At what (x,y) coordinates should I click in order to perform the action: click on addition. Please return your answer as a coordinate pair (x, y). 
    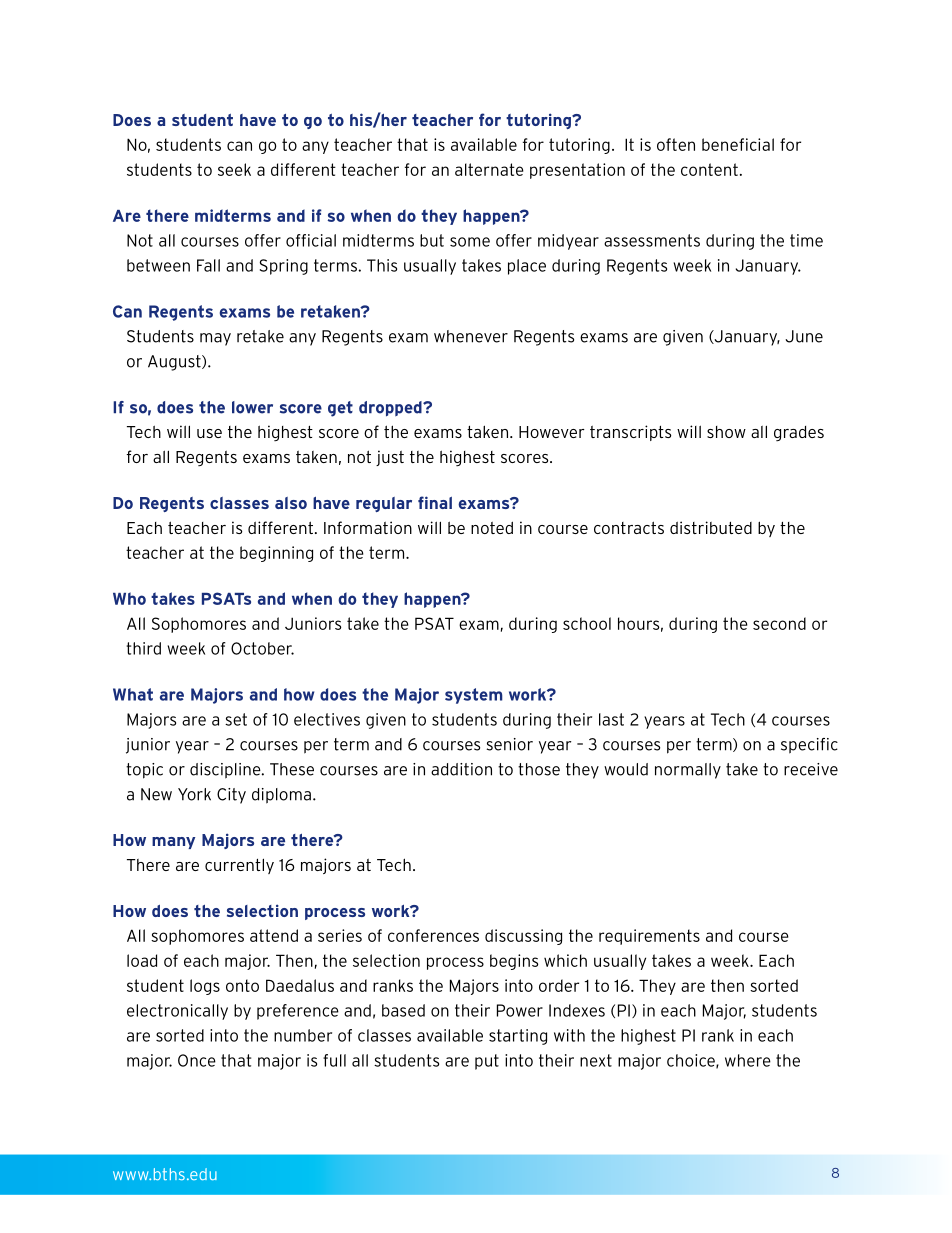
    Looking at the image, I should click on (461, 769).
